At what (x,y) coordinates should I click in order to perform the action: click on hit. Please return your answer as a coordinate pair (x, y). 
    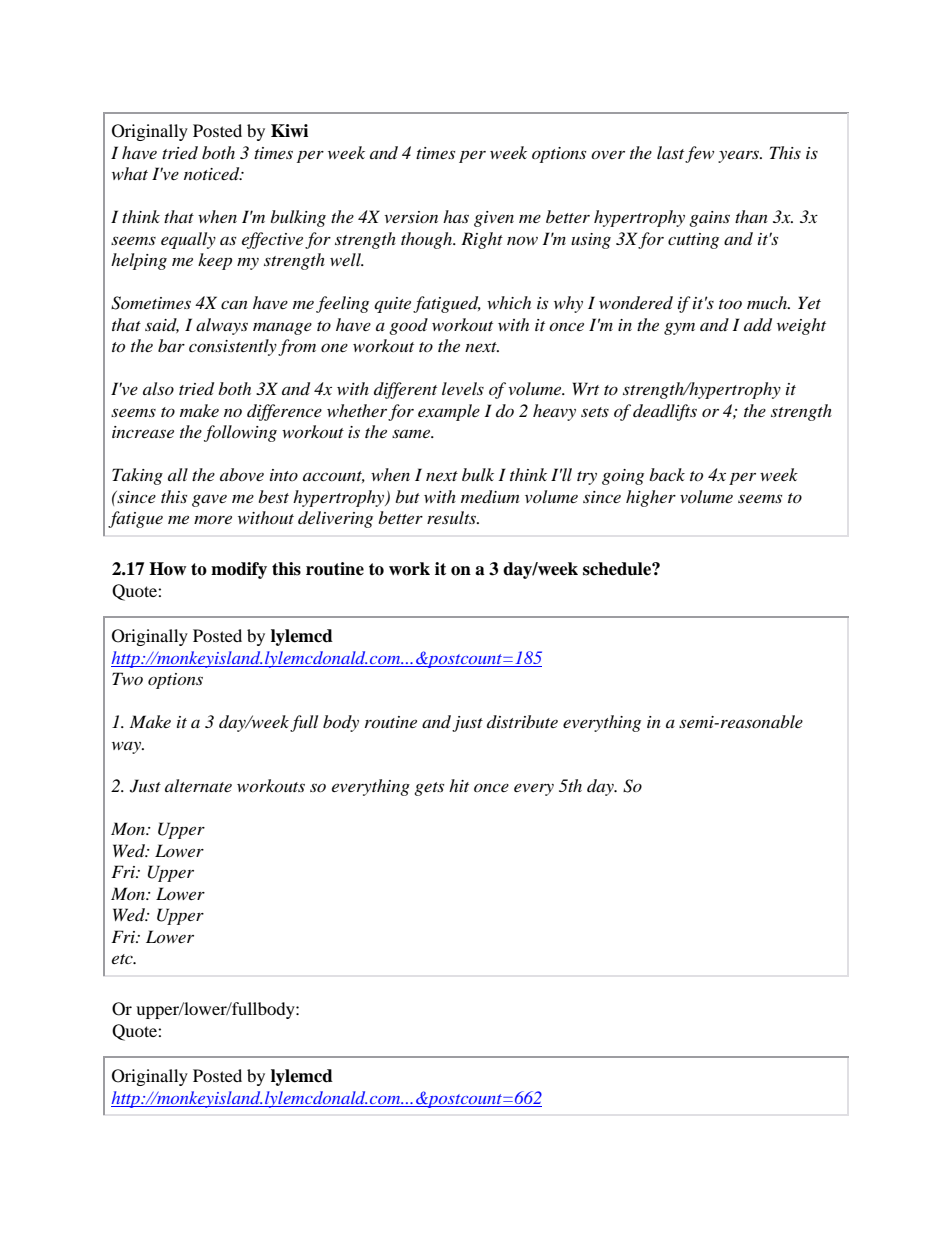
    Looking at the image, I should click on (459, 785).
